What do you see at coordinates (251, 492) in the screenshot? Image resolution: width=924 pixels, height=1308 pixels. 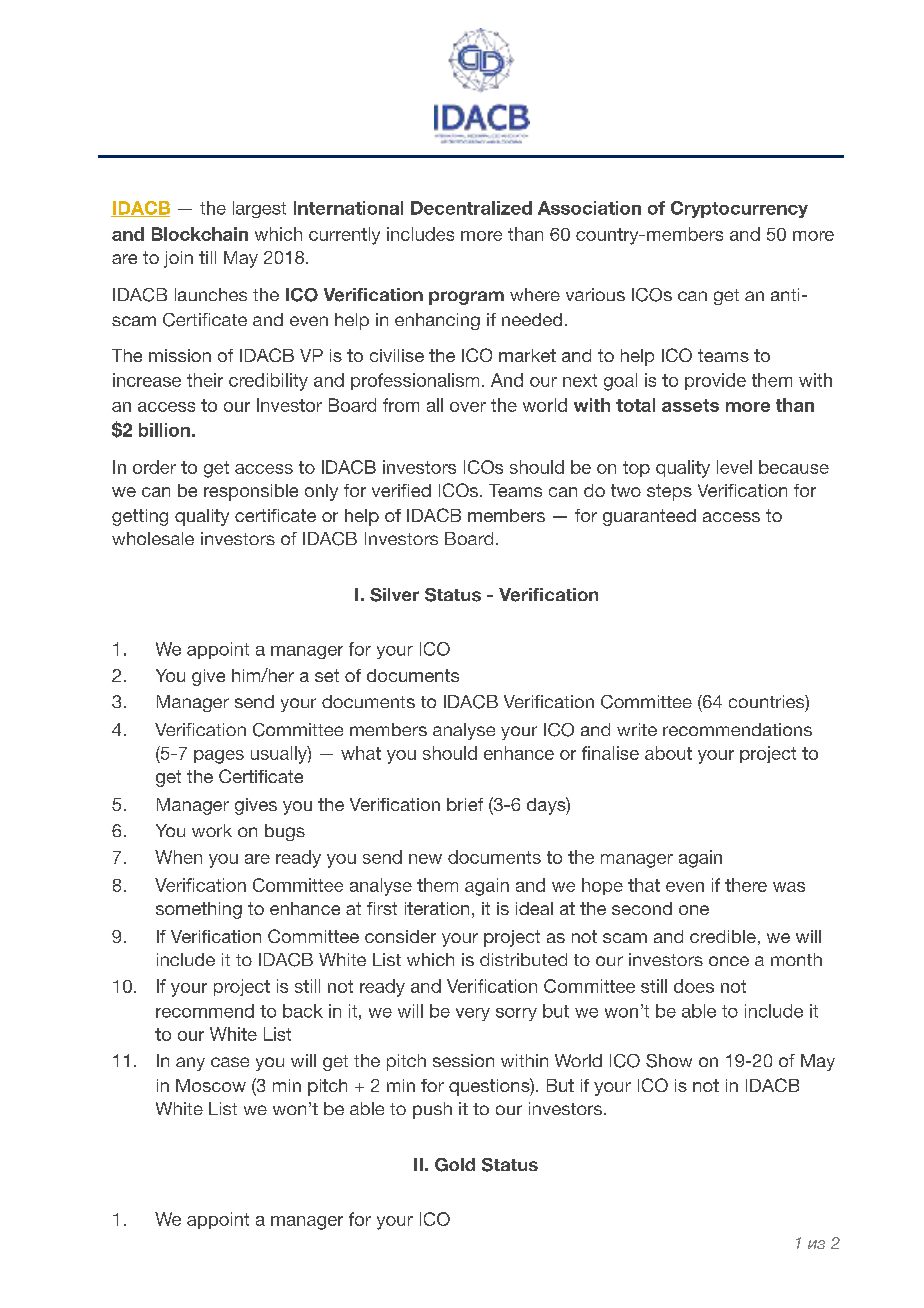 I see `responsible` at bounding box center [251, 492].
